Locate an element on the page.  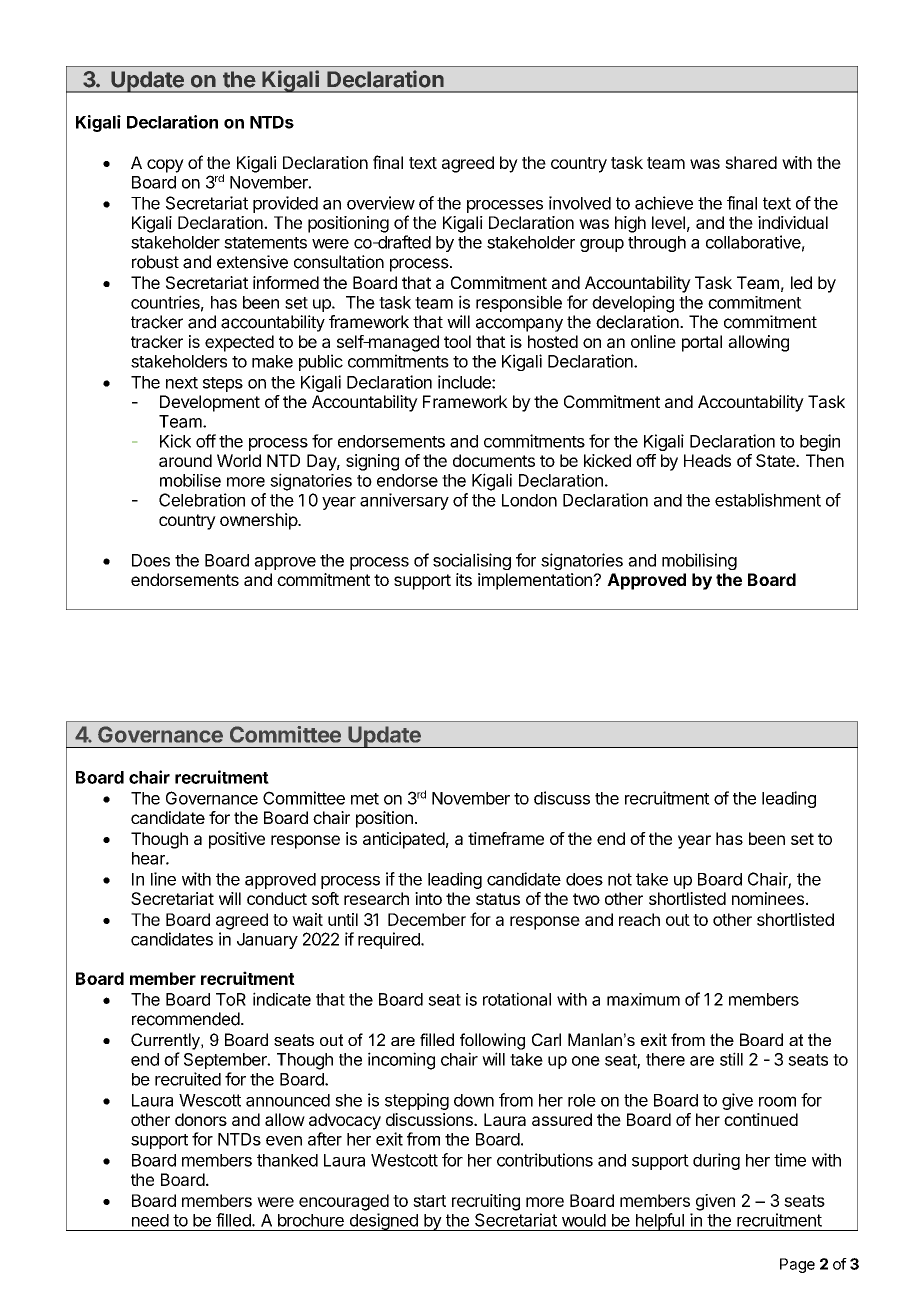
involved is located at coordinates (580, 203).
